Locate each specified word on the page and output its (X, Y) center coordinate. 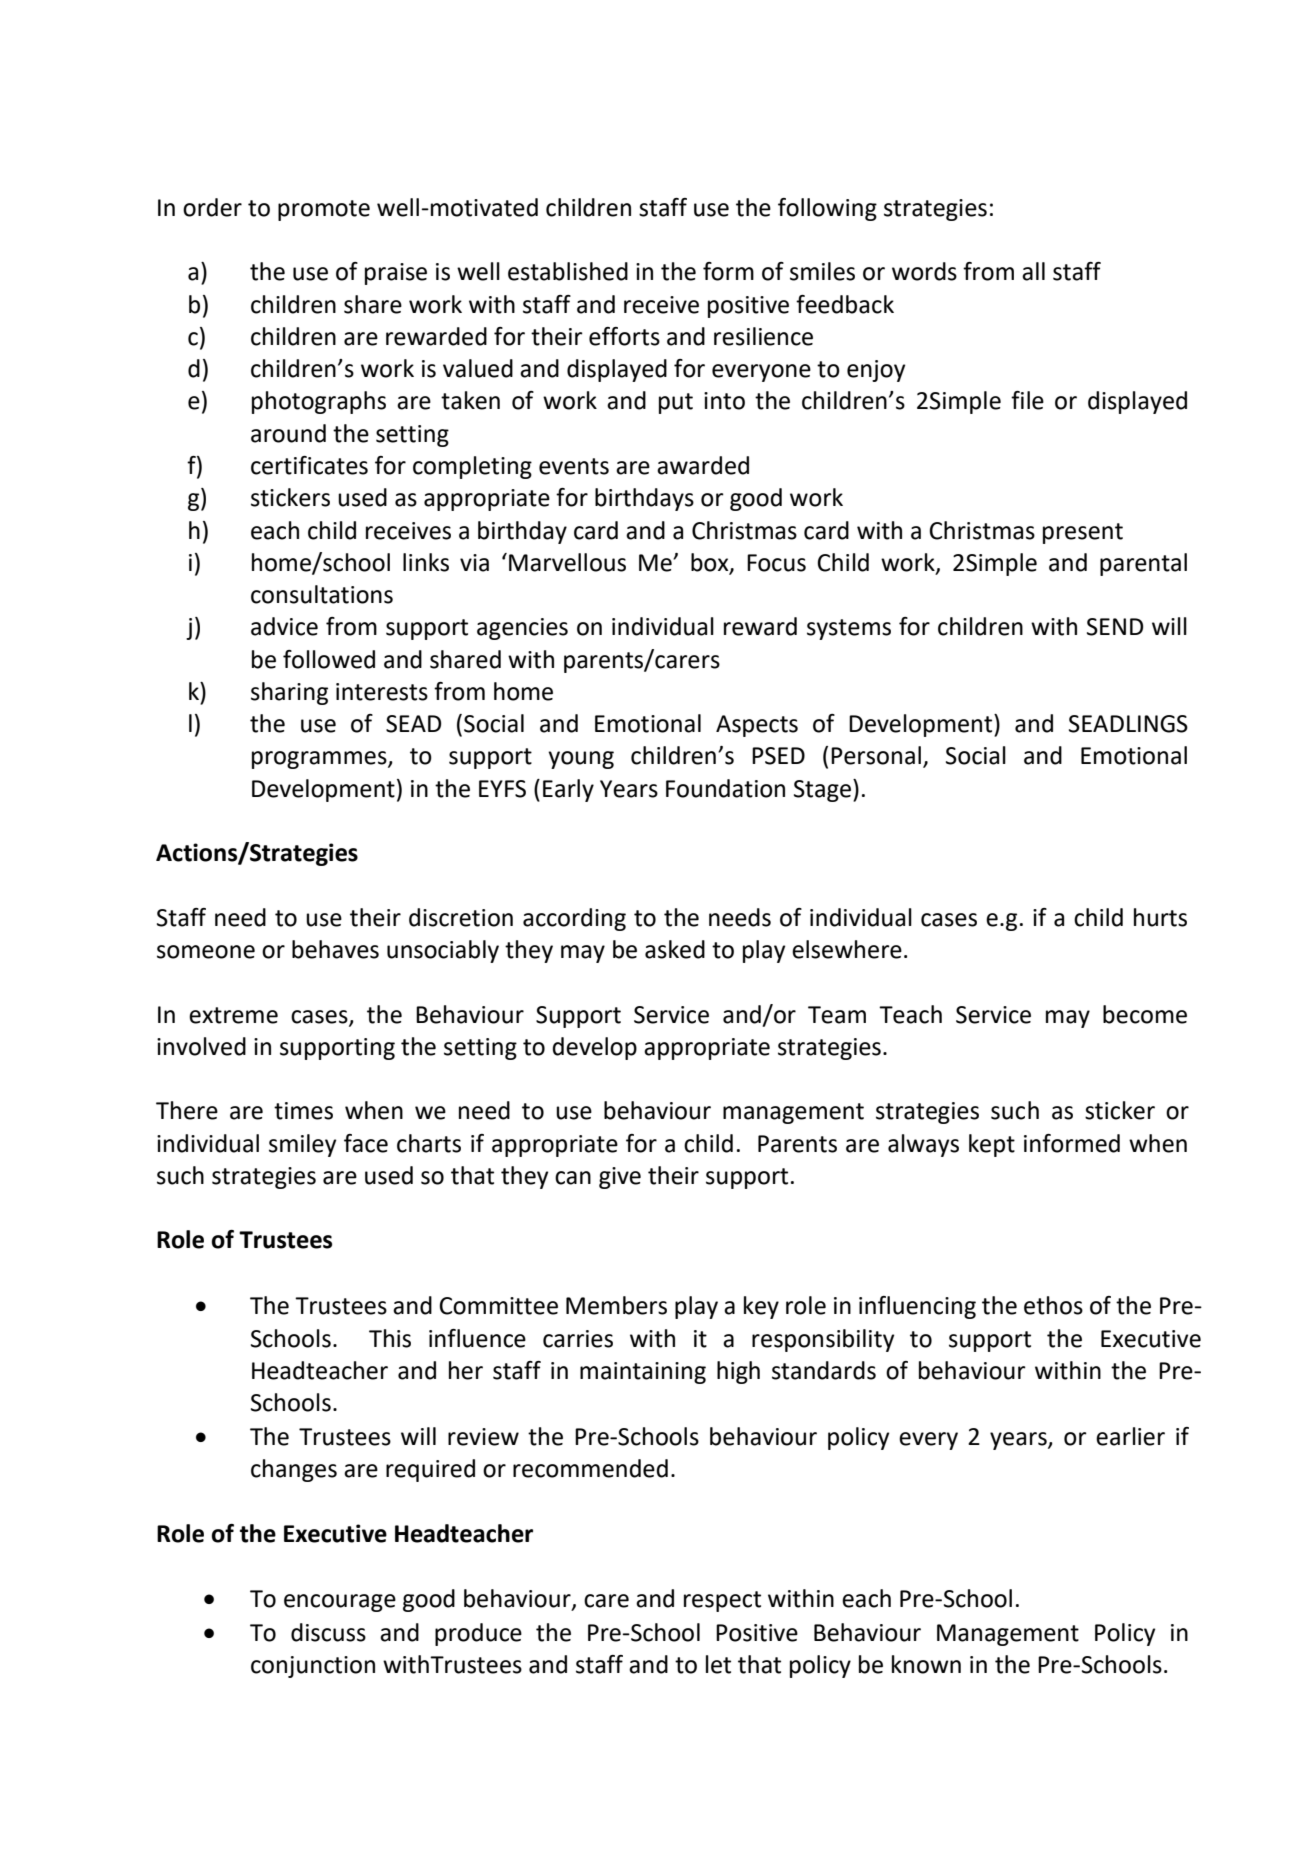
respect (722, 1601)
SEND (1115, 627)
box (711, 563)
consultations (322, 594)
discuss (328, 1632)
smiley (302, 1145)
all (1033, 271)
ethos (1053, 1305)
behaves (335, 949)
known (926, 1664)
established (568, 271)
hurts (1160, 917)
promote (324, 210)
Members (616, 1305)
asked (675, 949)
